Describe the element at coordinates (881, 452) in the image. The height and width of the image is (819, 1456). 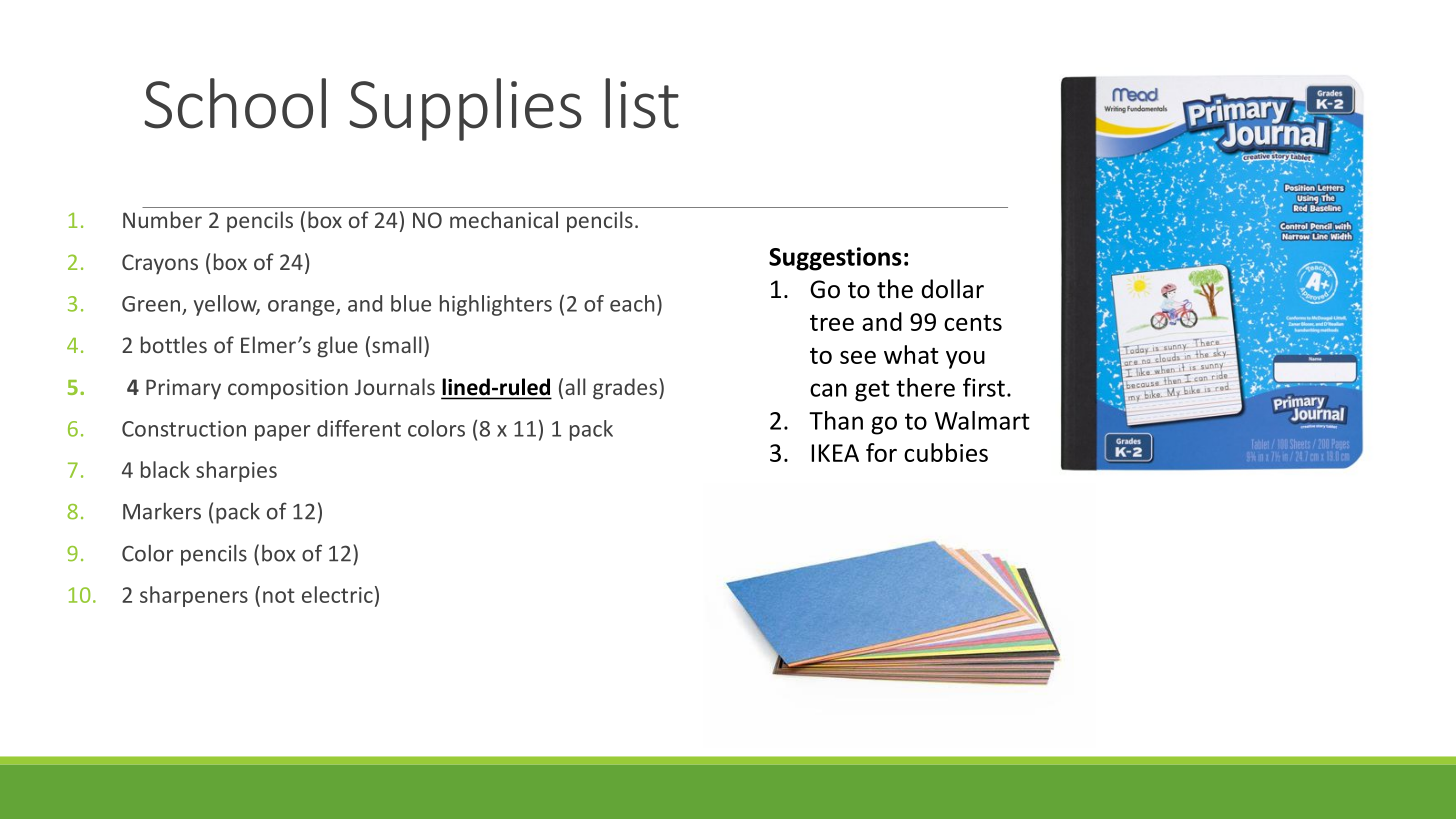
I see `for` at that location.
